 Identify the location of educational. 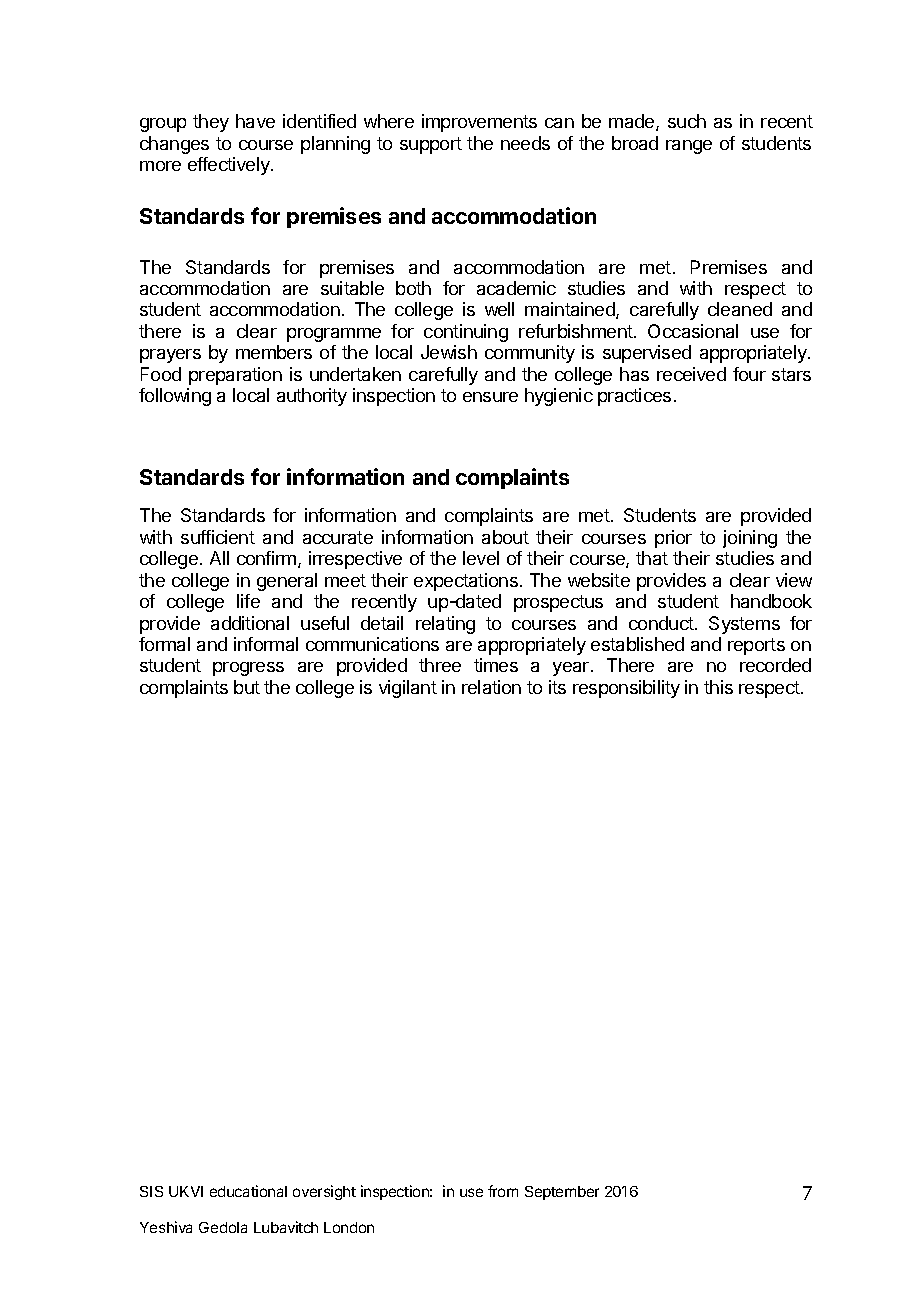
(248, 1191).
